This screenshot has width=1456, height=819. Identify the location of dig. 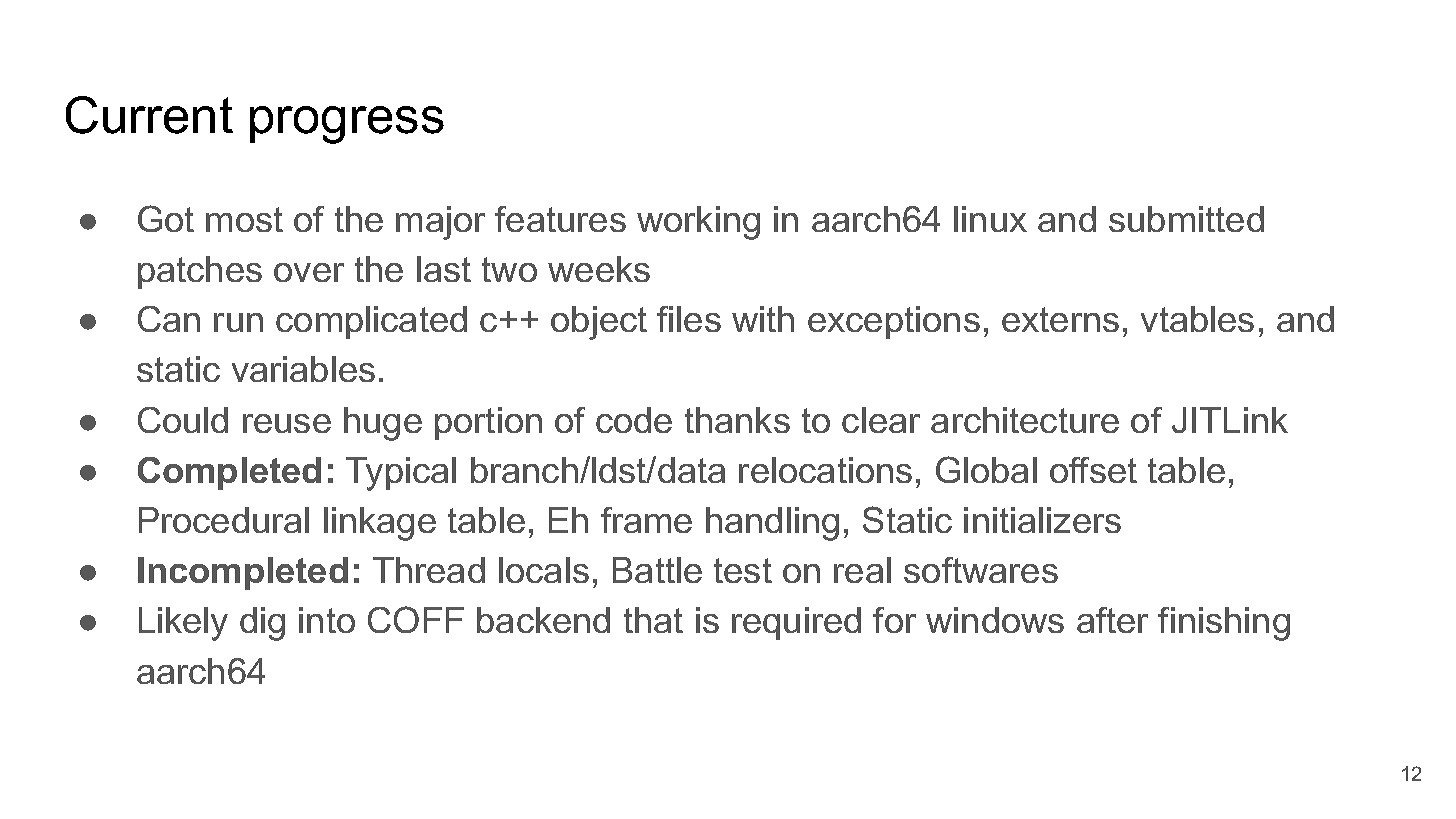
(262, 624).
